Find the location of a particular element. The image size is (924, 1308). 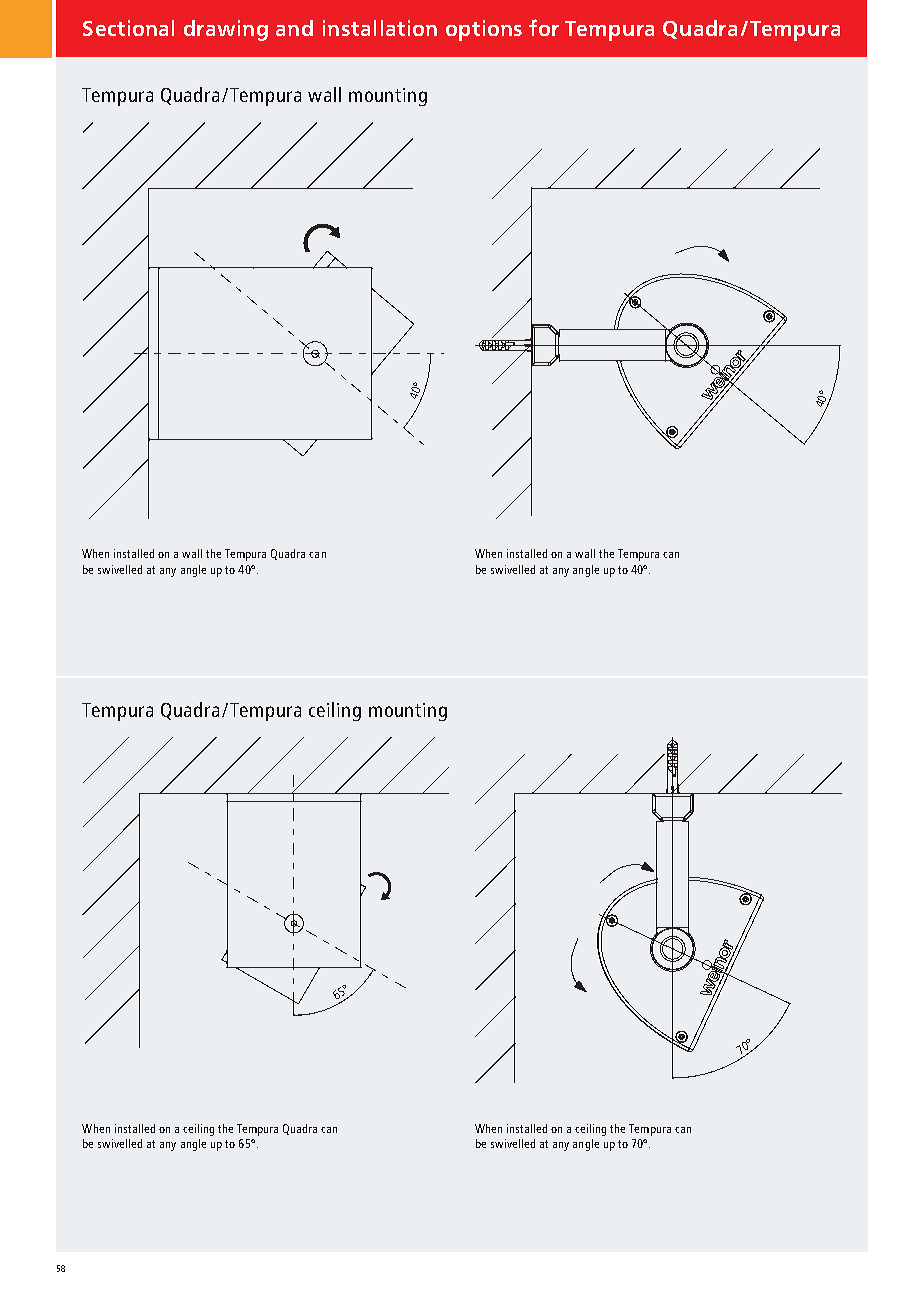

for is located at coordinates (544, 27).
